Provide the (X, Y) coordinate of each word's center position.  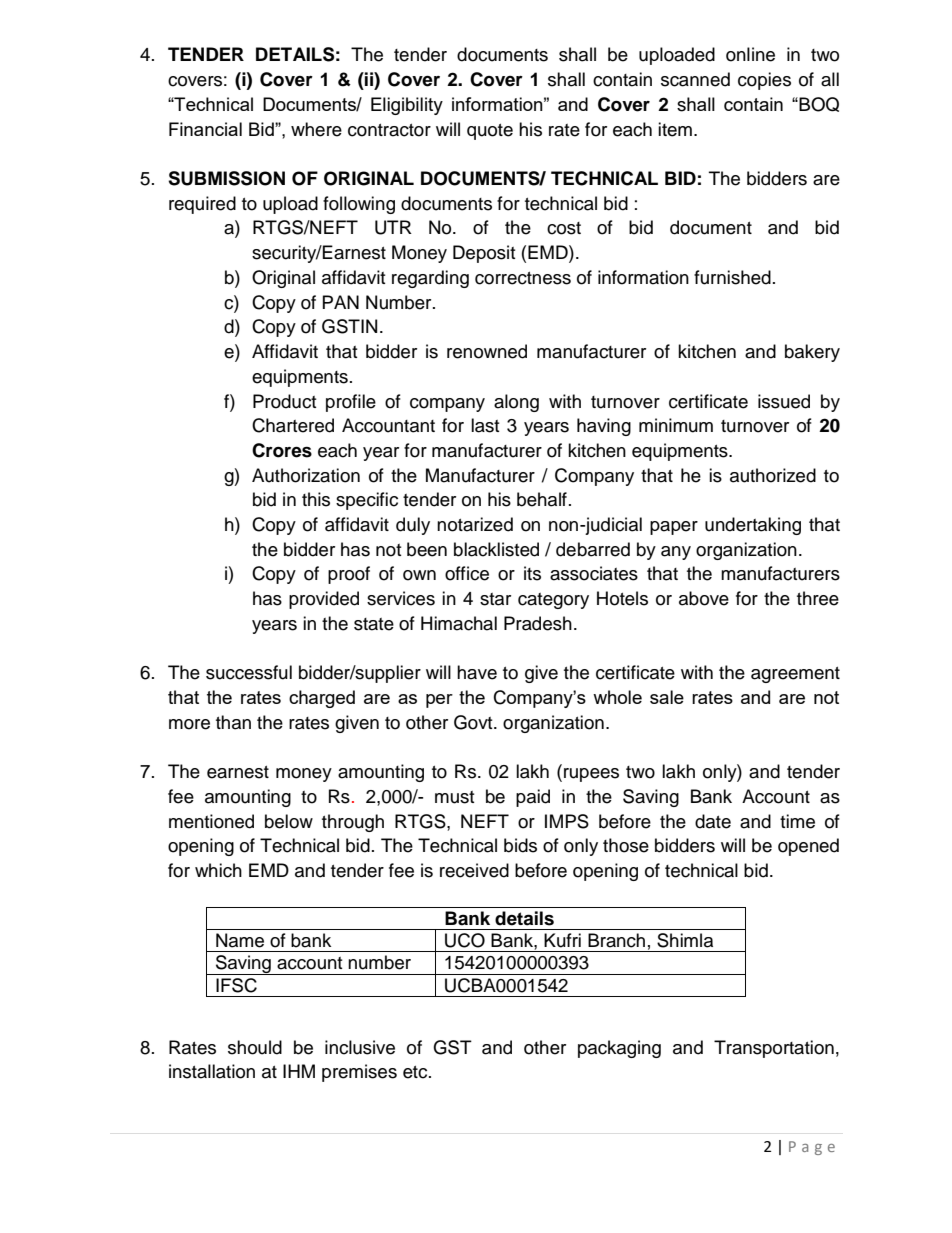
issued (784, 401)
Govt (474, 722)
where (316, 129)
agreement (795, 675)
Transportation (774, 1049)
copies (764, 81)
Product (284, 401)
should (255, 1047)
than (233, 722)
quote (490, 132)
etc (416, 1072)
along (516, 403)
